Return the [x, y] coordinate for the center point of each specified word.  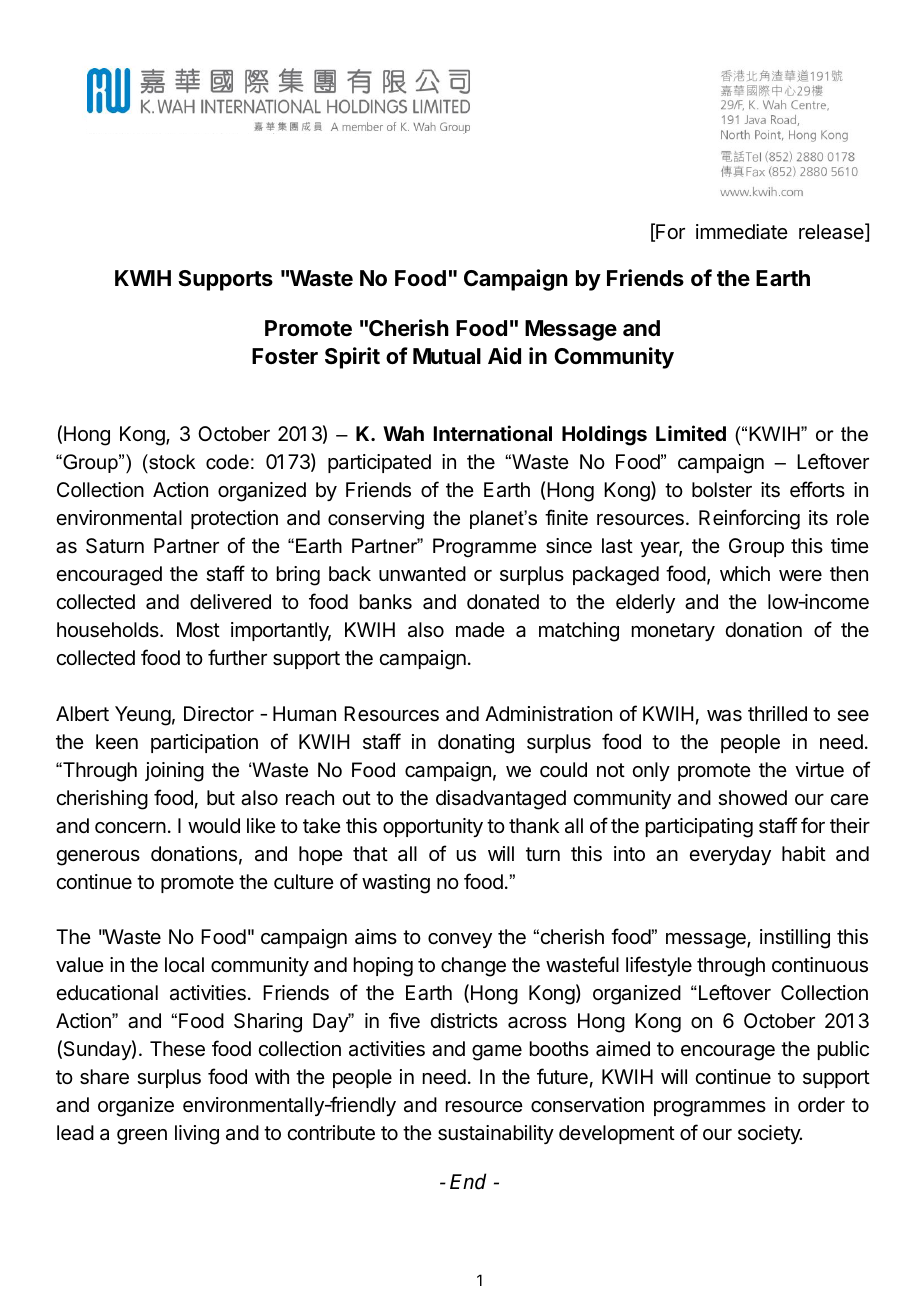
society [770, 1134]
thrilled [777, 714]
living [197, 1135]
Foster [285, 356]
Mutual [447, 356]
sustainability [496, 1134]
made [480, 630]
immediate [742, 232]
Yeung [143, 716]
